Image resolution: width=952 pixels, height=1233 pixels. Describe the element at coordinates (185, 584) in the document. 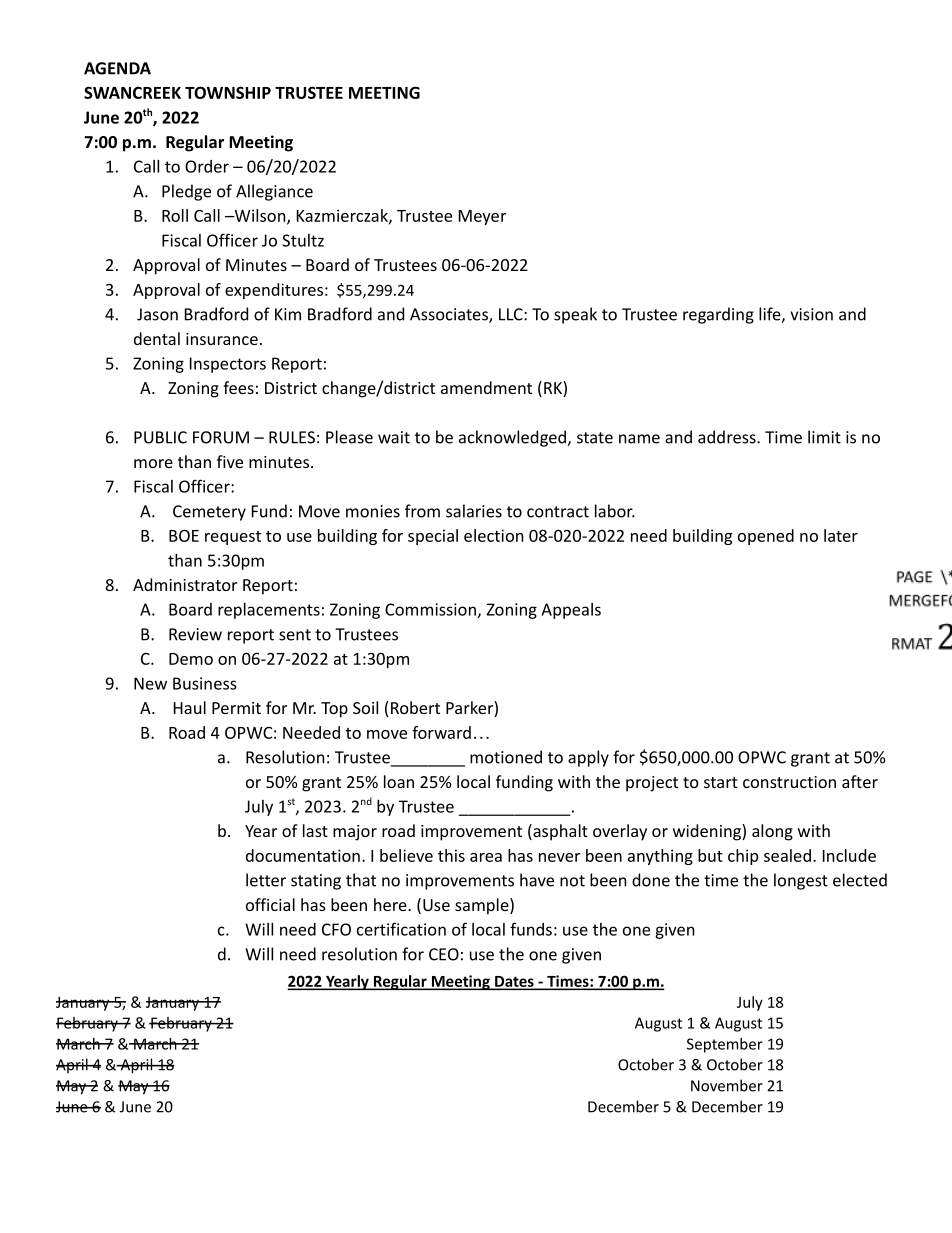

I see `Administrator` at that location.
